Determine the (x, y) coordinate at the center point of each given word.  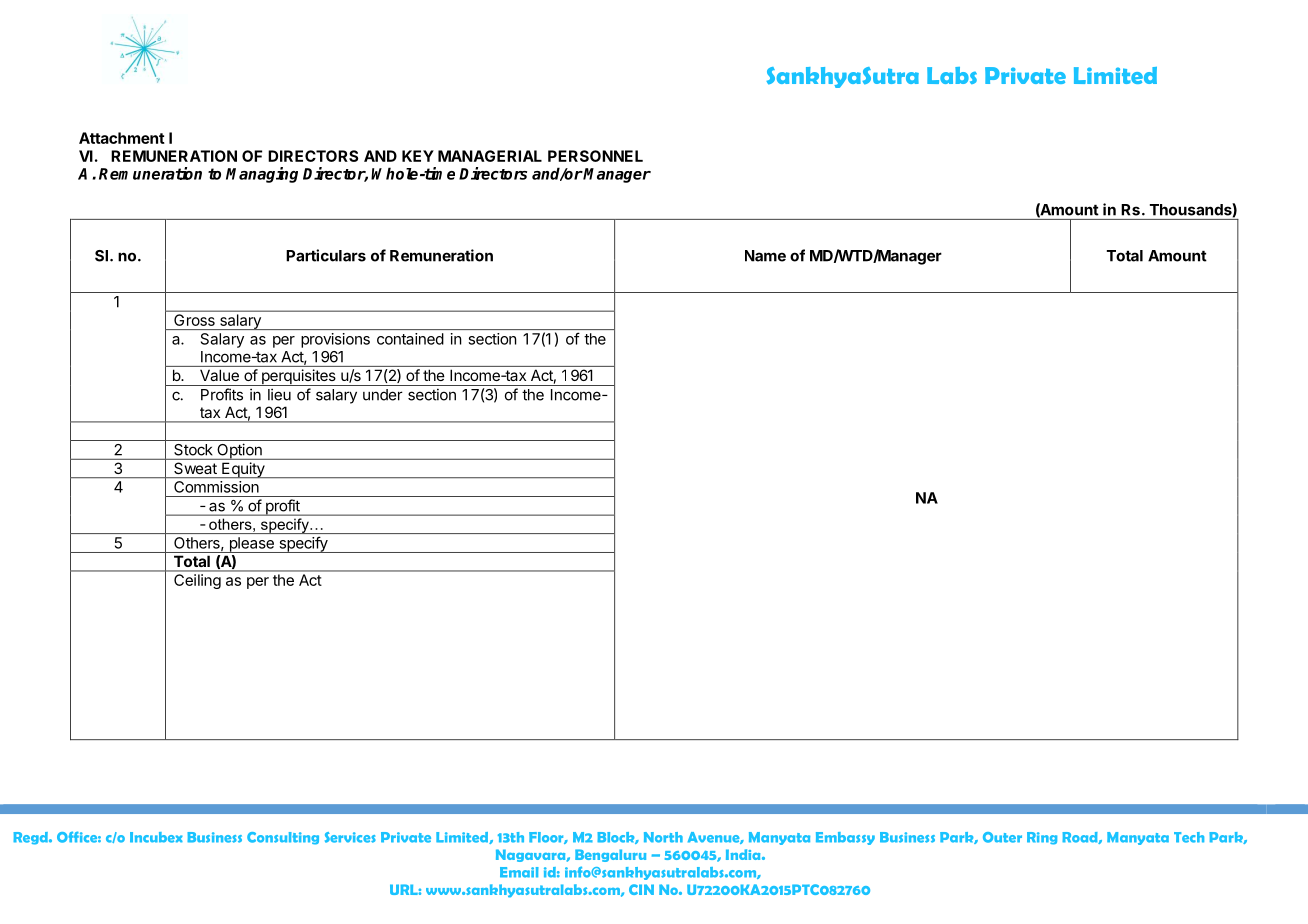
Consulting (283, 838)
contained (410, 339)
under (383, 395)
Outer (1002, 837)
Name (765, 256)
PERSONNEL (595, 156)
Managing (262, 175)
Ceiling (197, 581)
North (663, 837)
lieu (279, 394)
